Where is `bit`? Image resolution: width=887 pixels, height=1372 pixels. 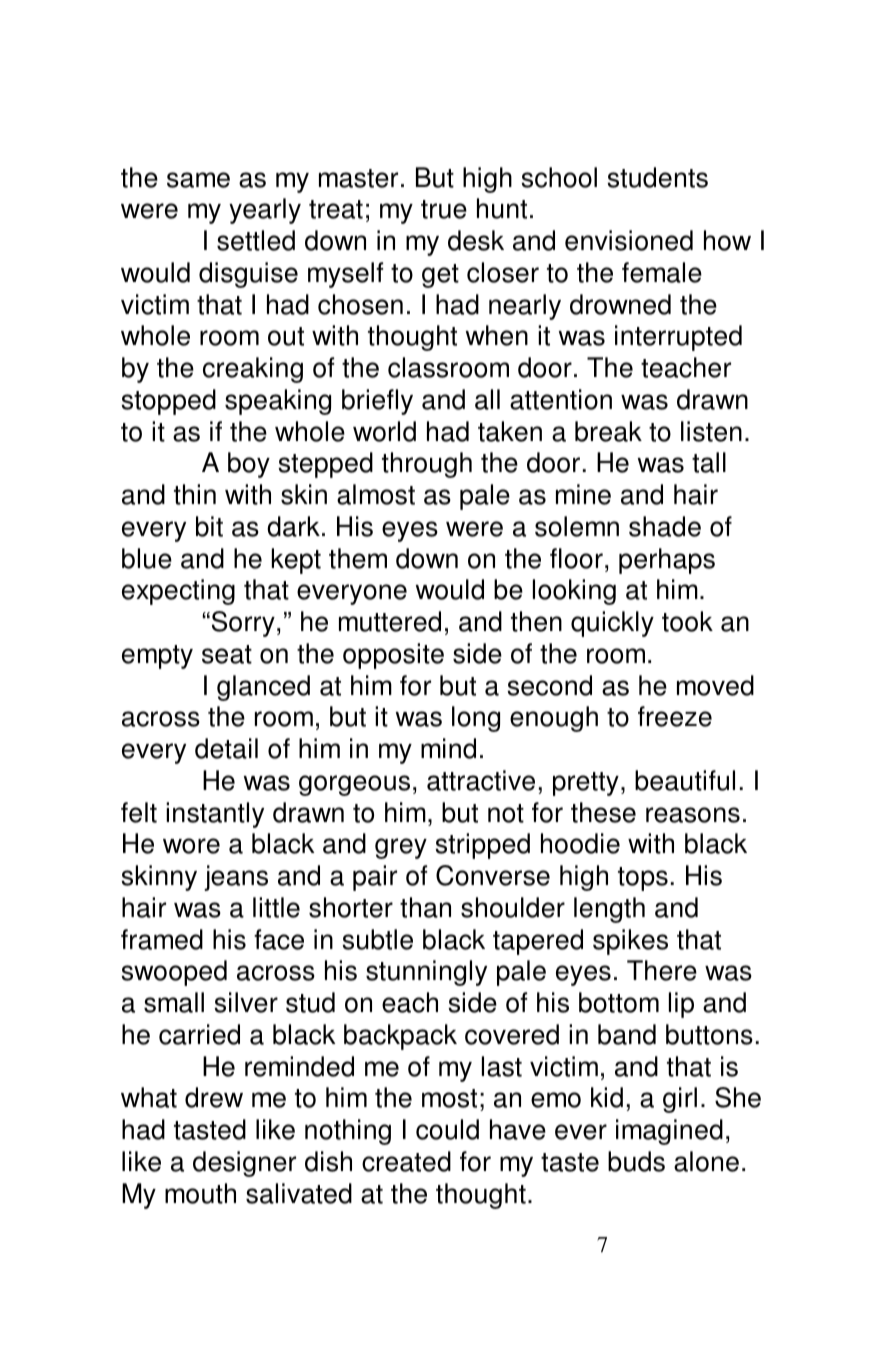 bit is located at coordinates (209, 526).
